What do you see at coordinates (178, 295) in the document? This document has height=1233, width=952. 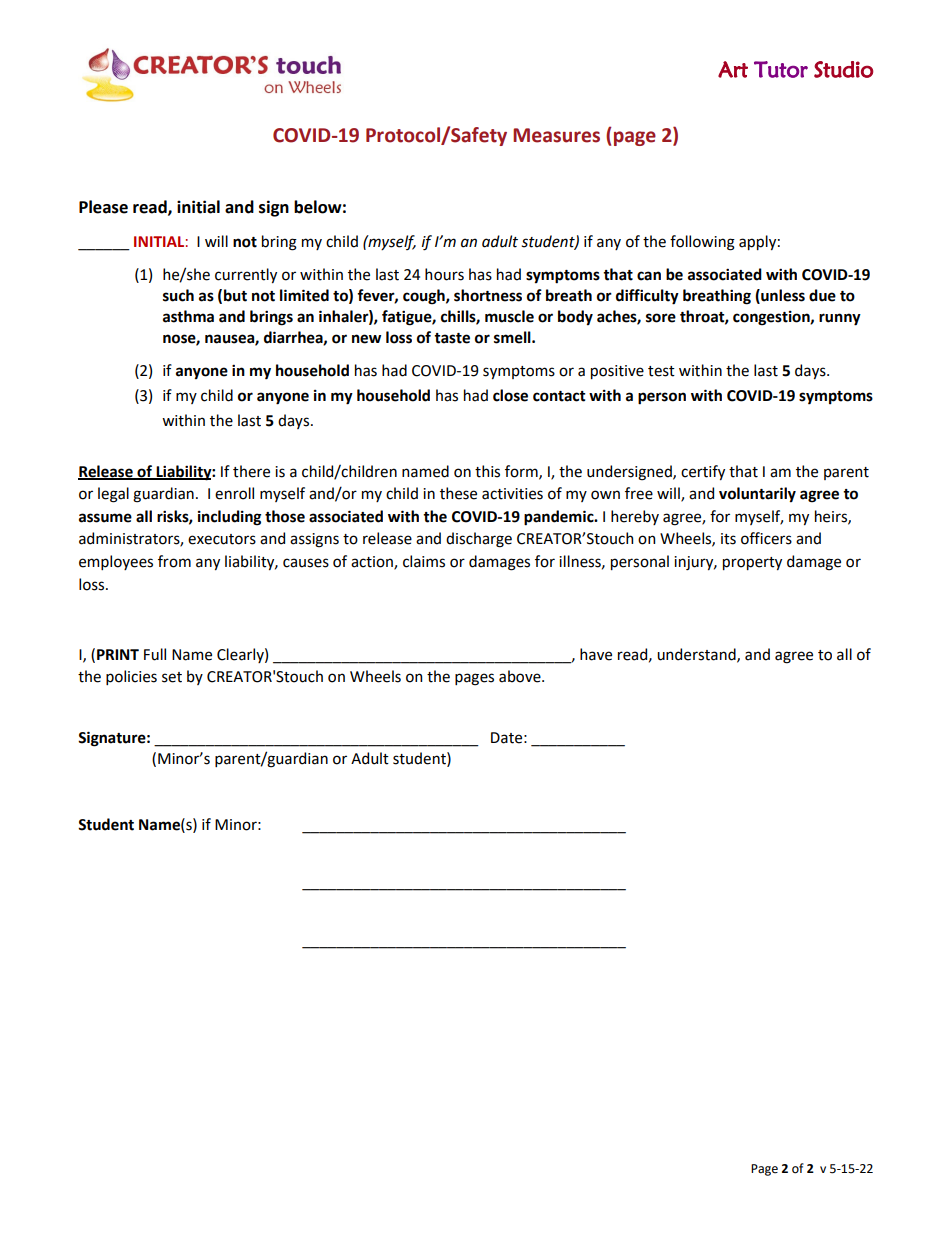 I see `such` at bounding box center [178, 295].
